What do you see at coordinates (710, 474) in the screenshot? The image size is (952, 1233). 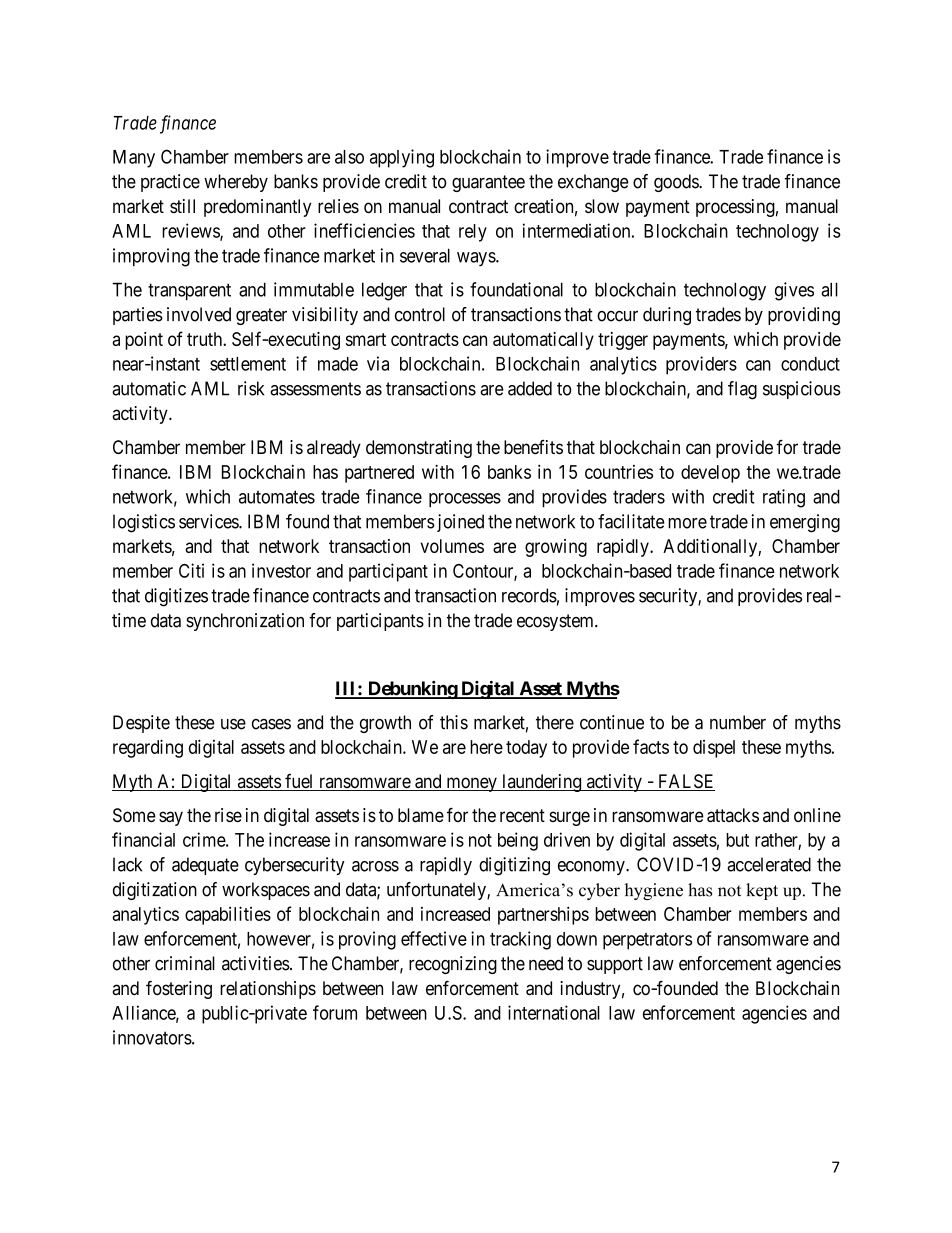 I see `develop` at bounding box center [710, 474].
